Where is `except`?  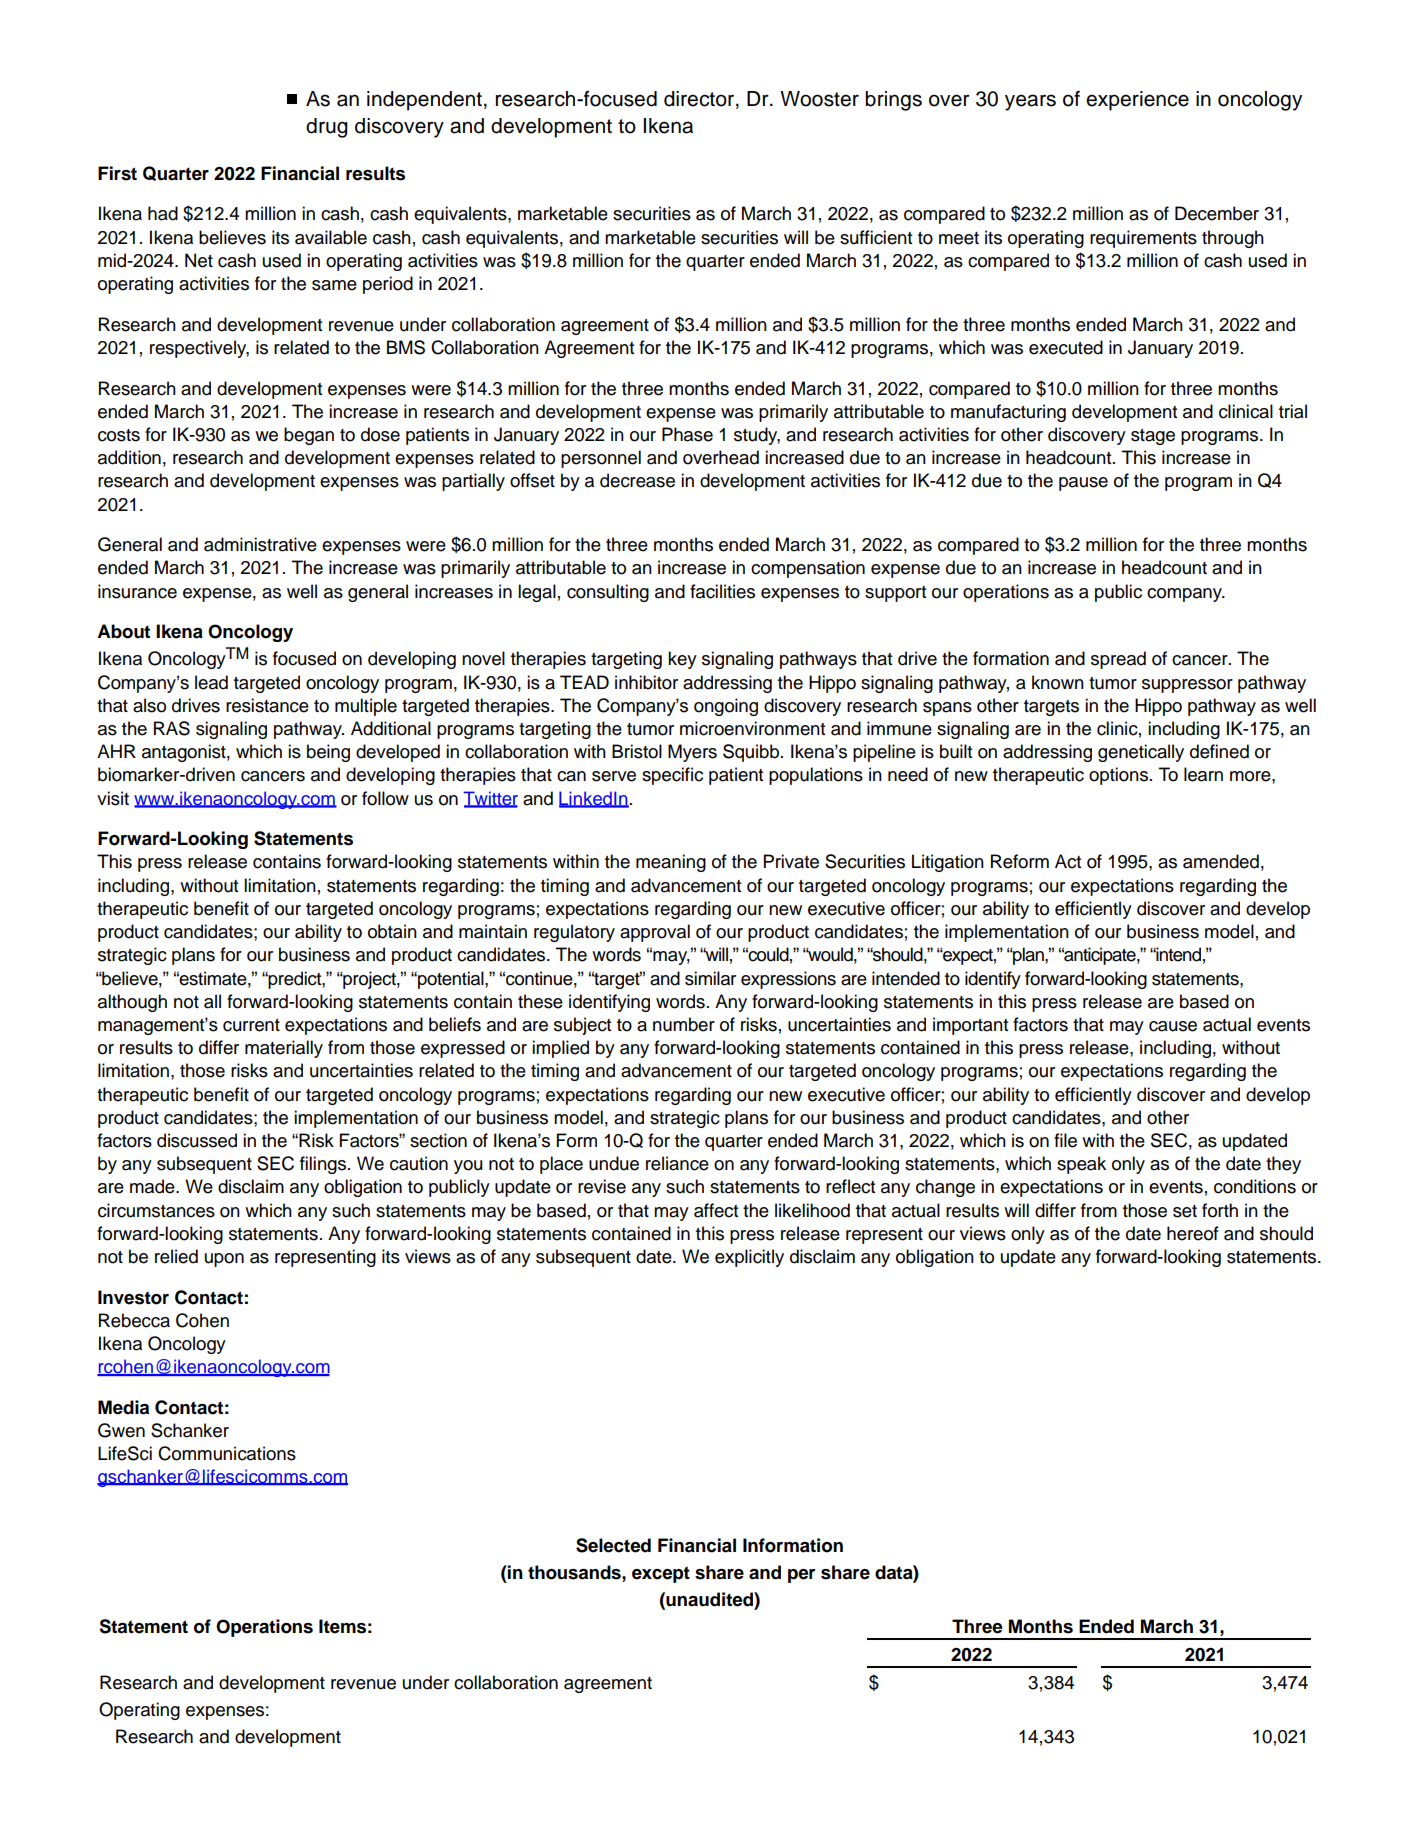
except is located at coordinates (661, 1574).
